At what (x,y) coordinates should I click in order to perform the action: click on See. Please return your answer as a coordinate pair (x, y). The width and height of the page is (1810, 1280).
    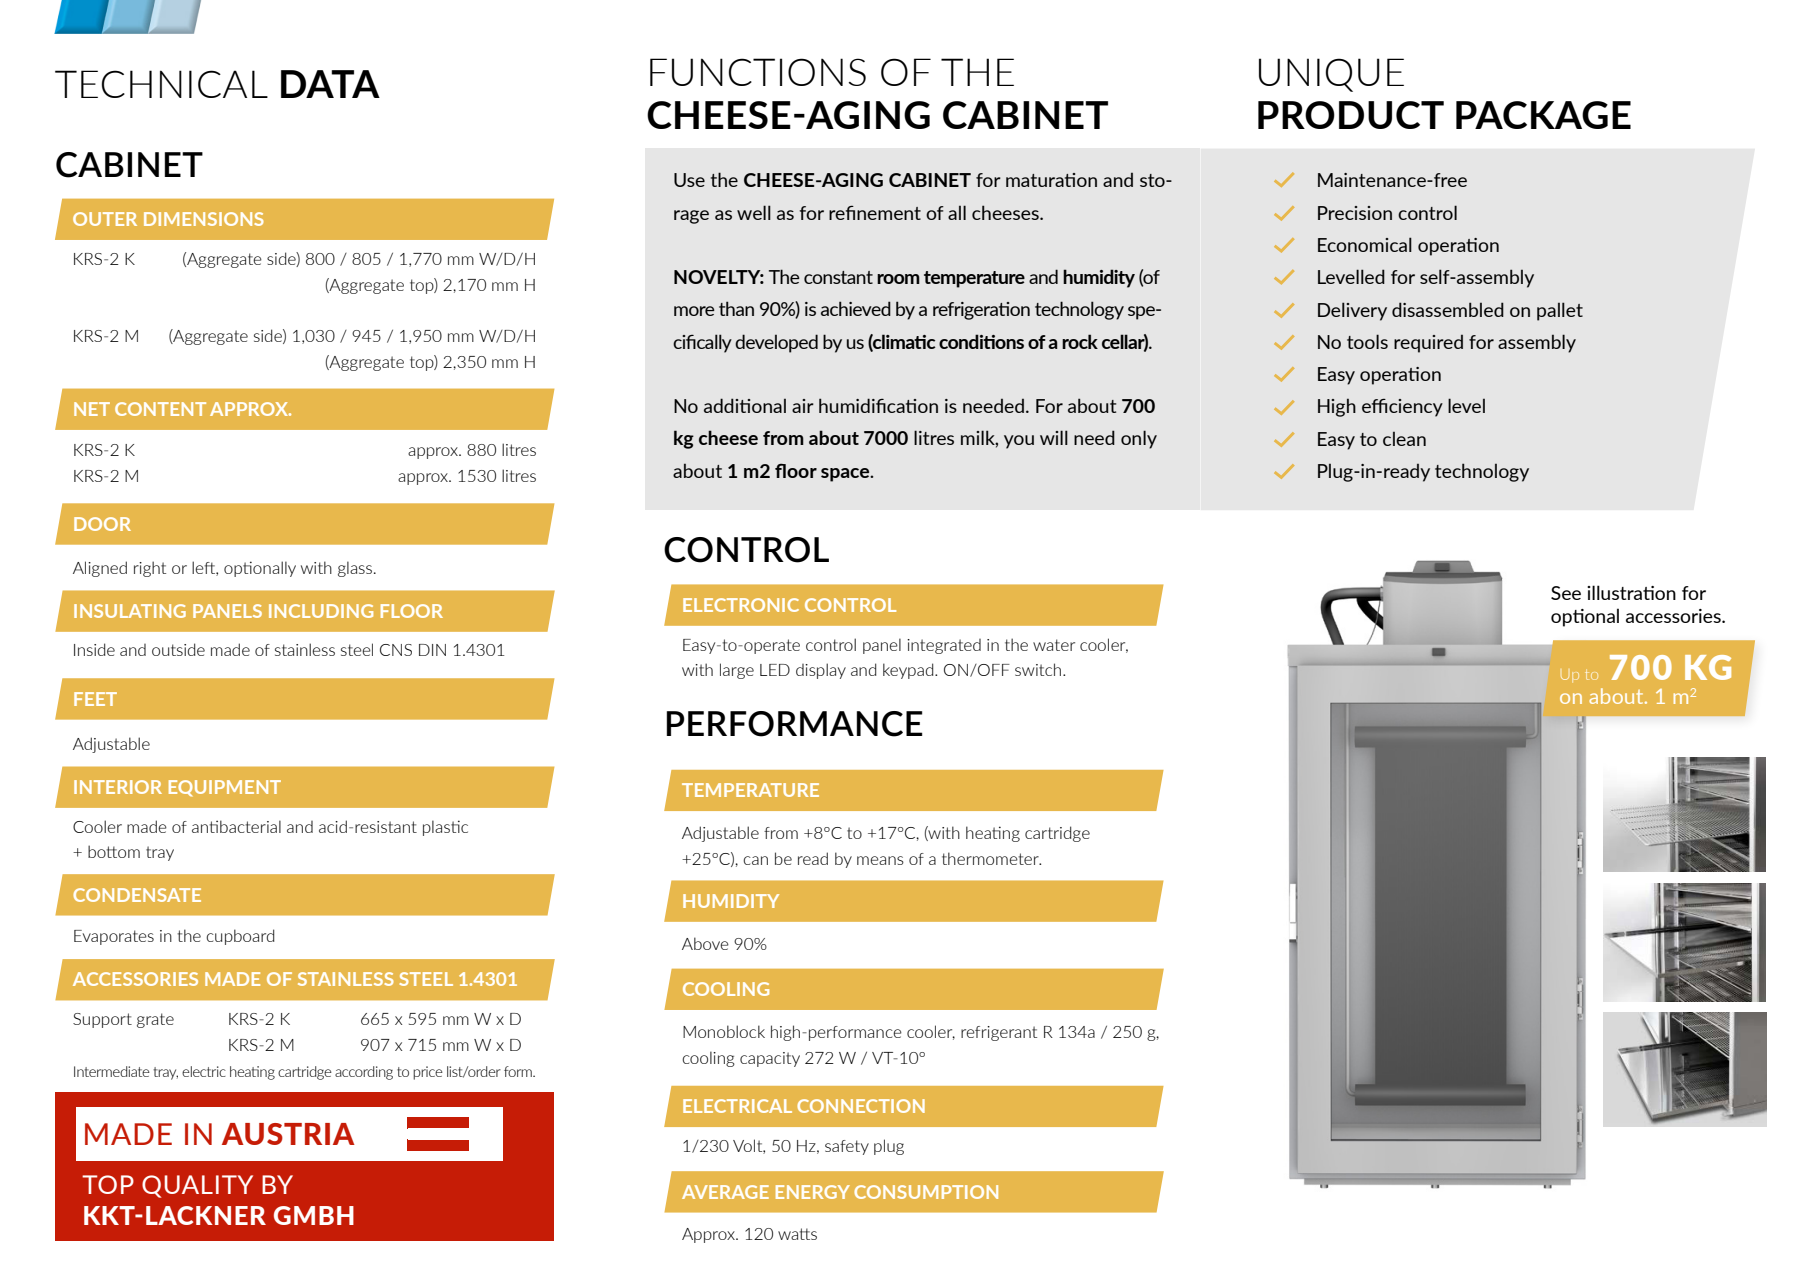
    Looking at the image, I should click on (1566, 593).
